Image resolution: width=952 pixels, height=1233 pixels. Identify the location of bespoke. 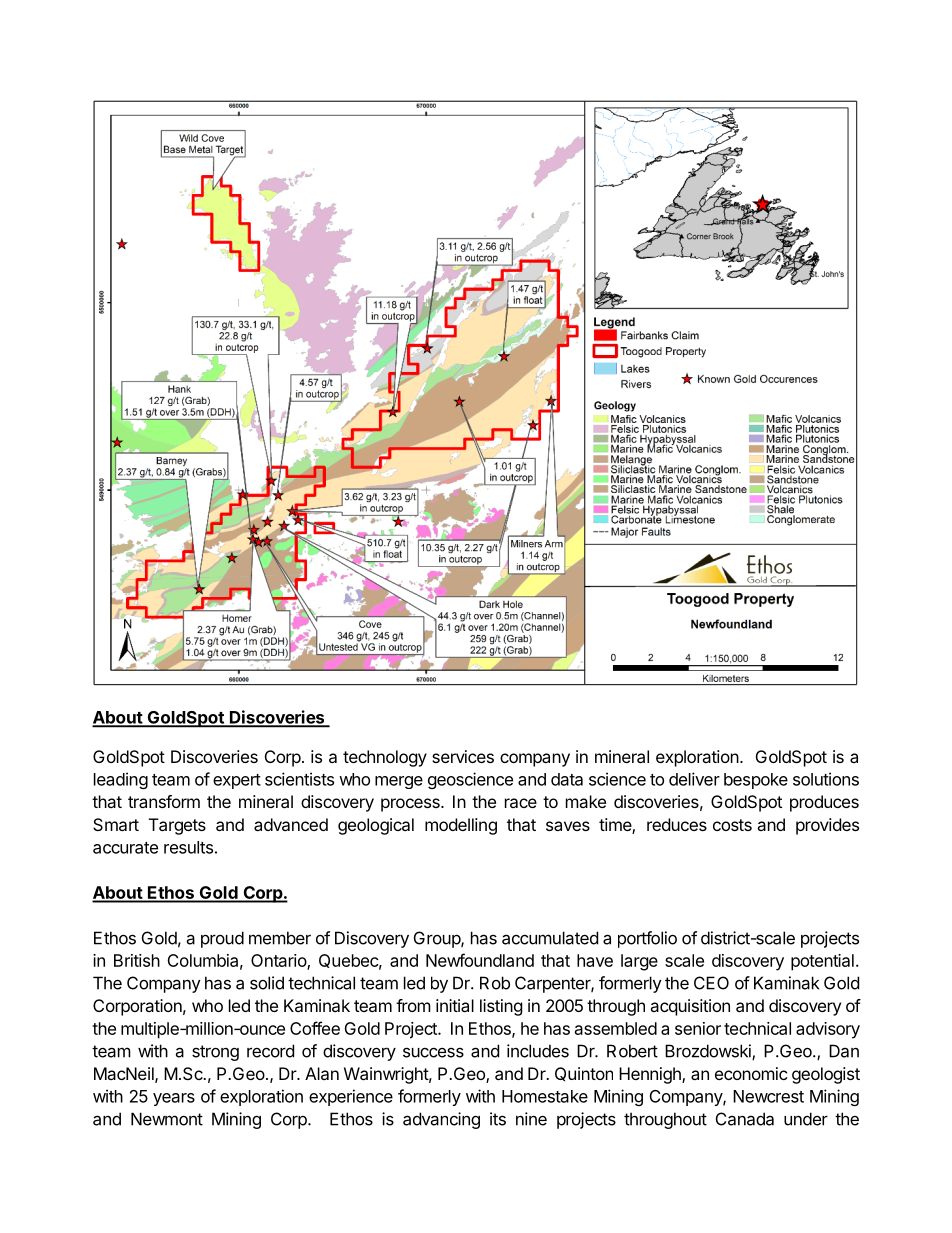
(756, 781).
